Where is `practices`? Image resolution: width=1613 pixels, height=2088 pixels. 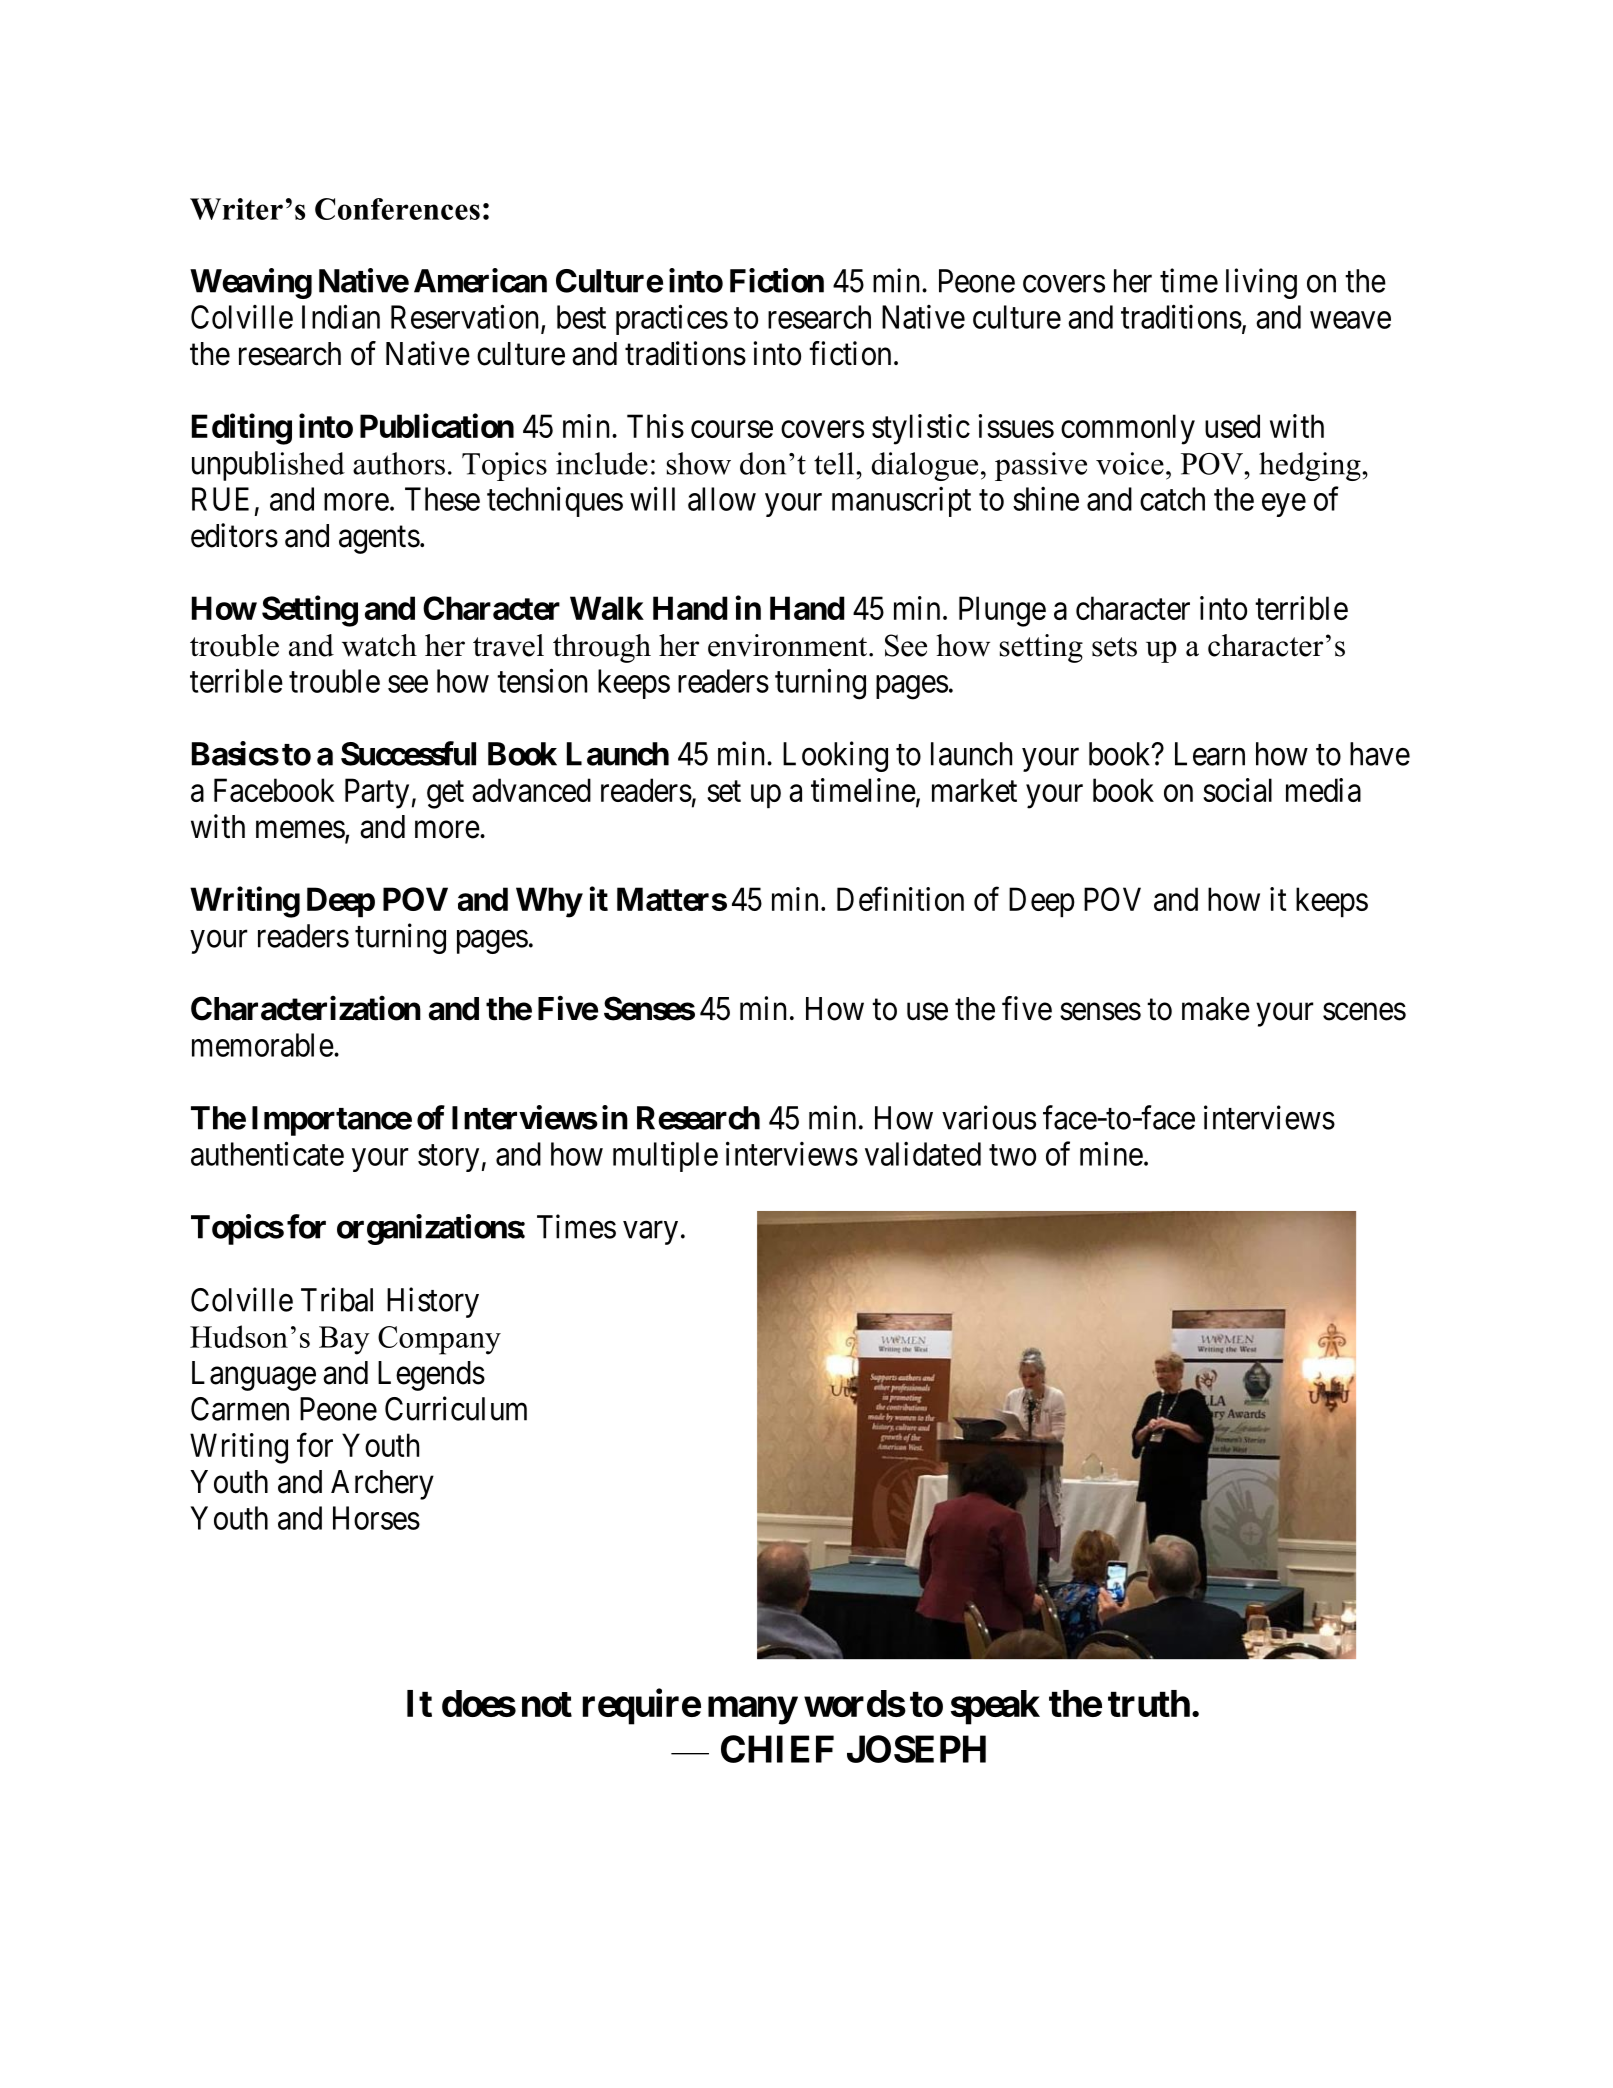 practices is located at coordinates (672, 319).
